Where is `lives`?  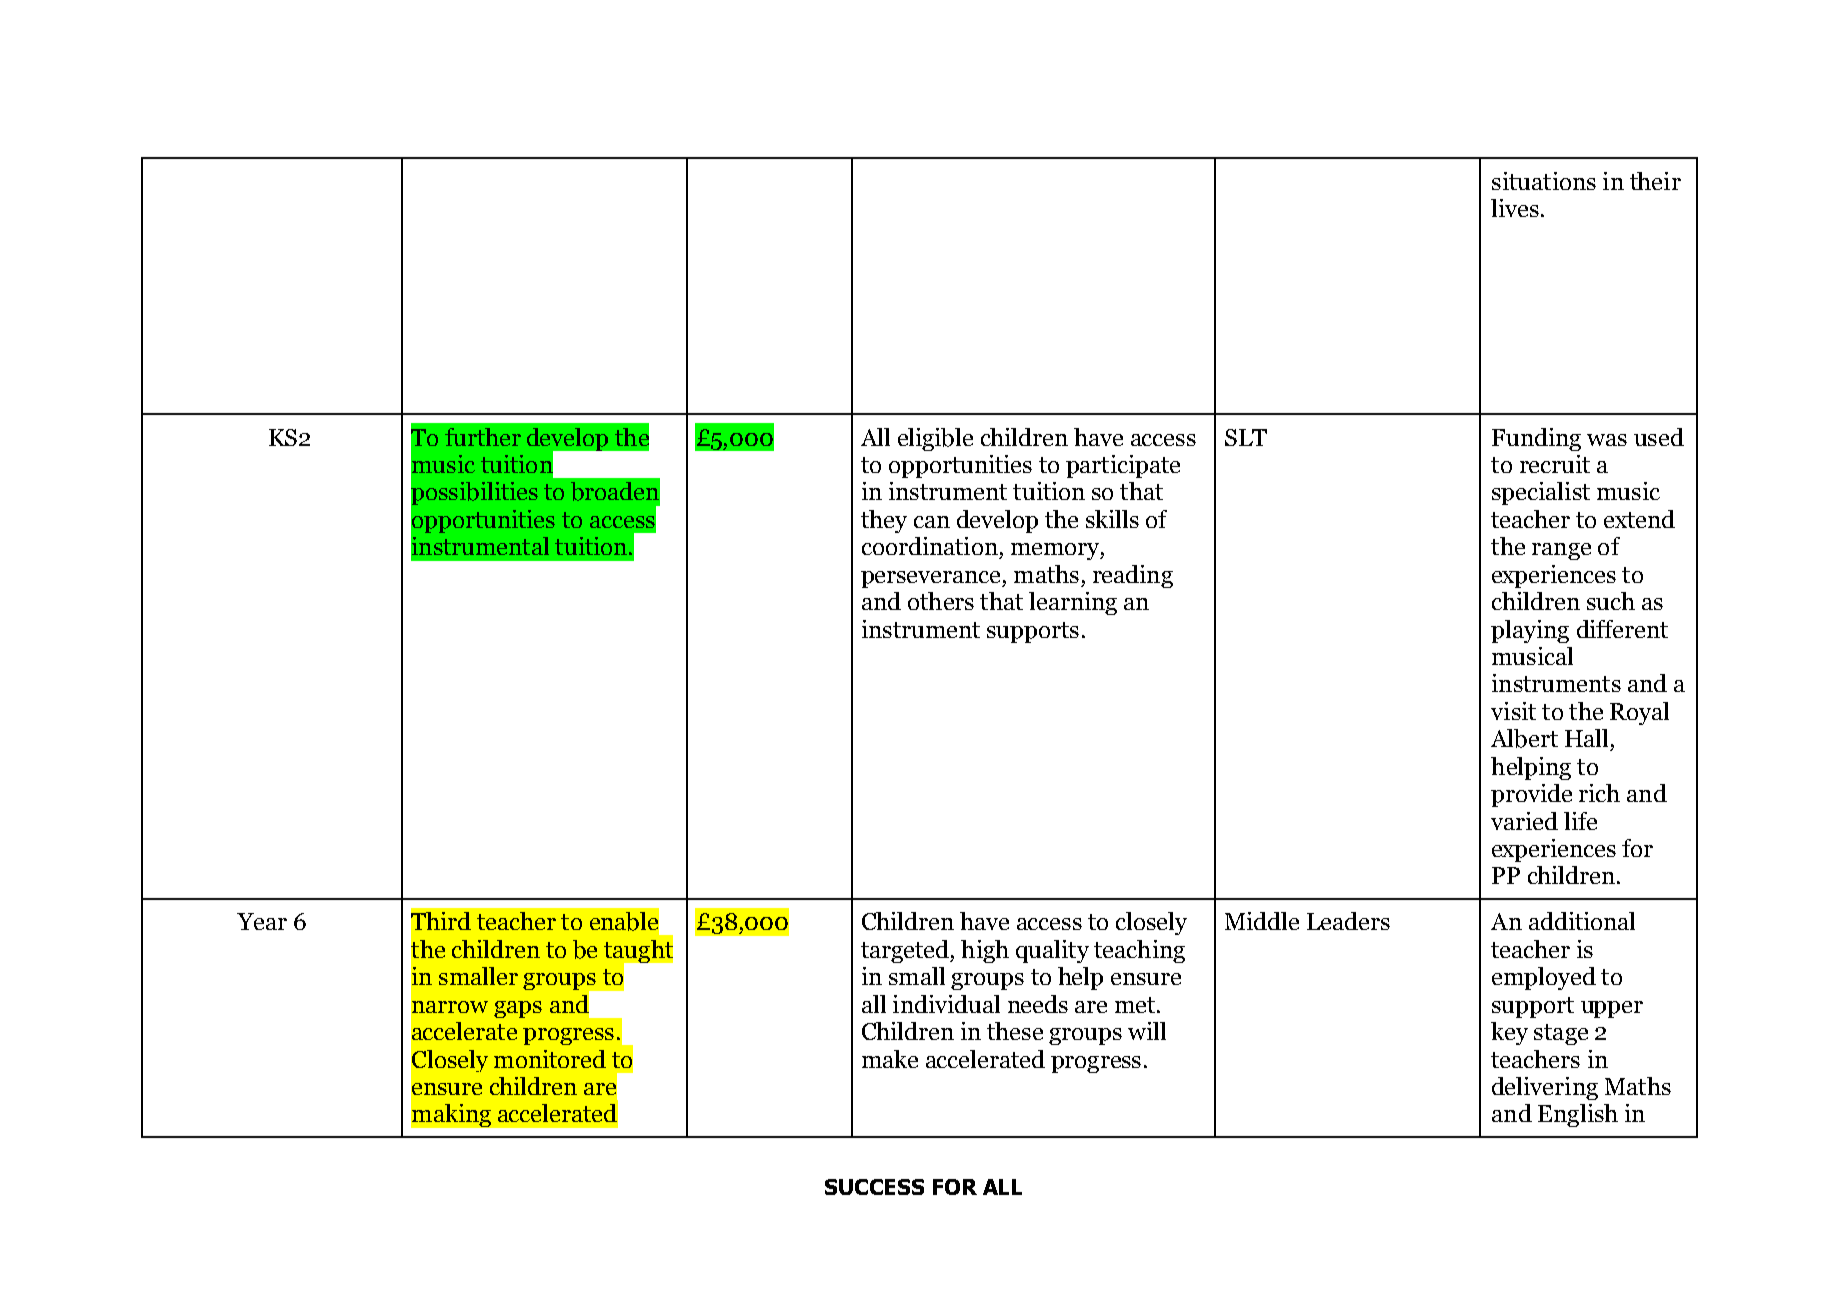 lives is located at coordinates (1515, 208).
